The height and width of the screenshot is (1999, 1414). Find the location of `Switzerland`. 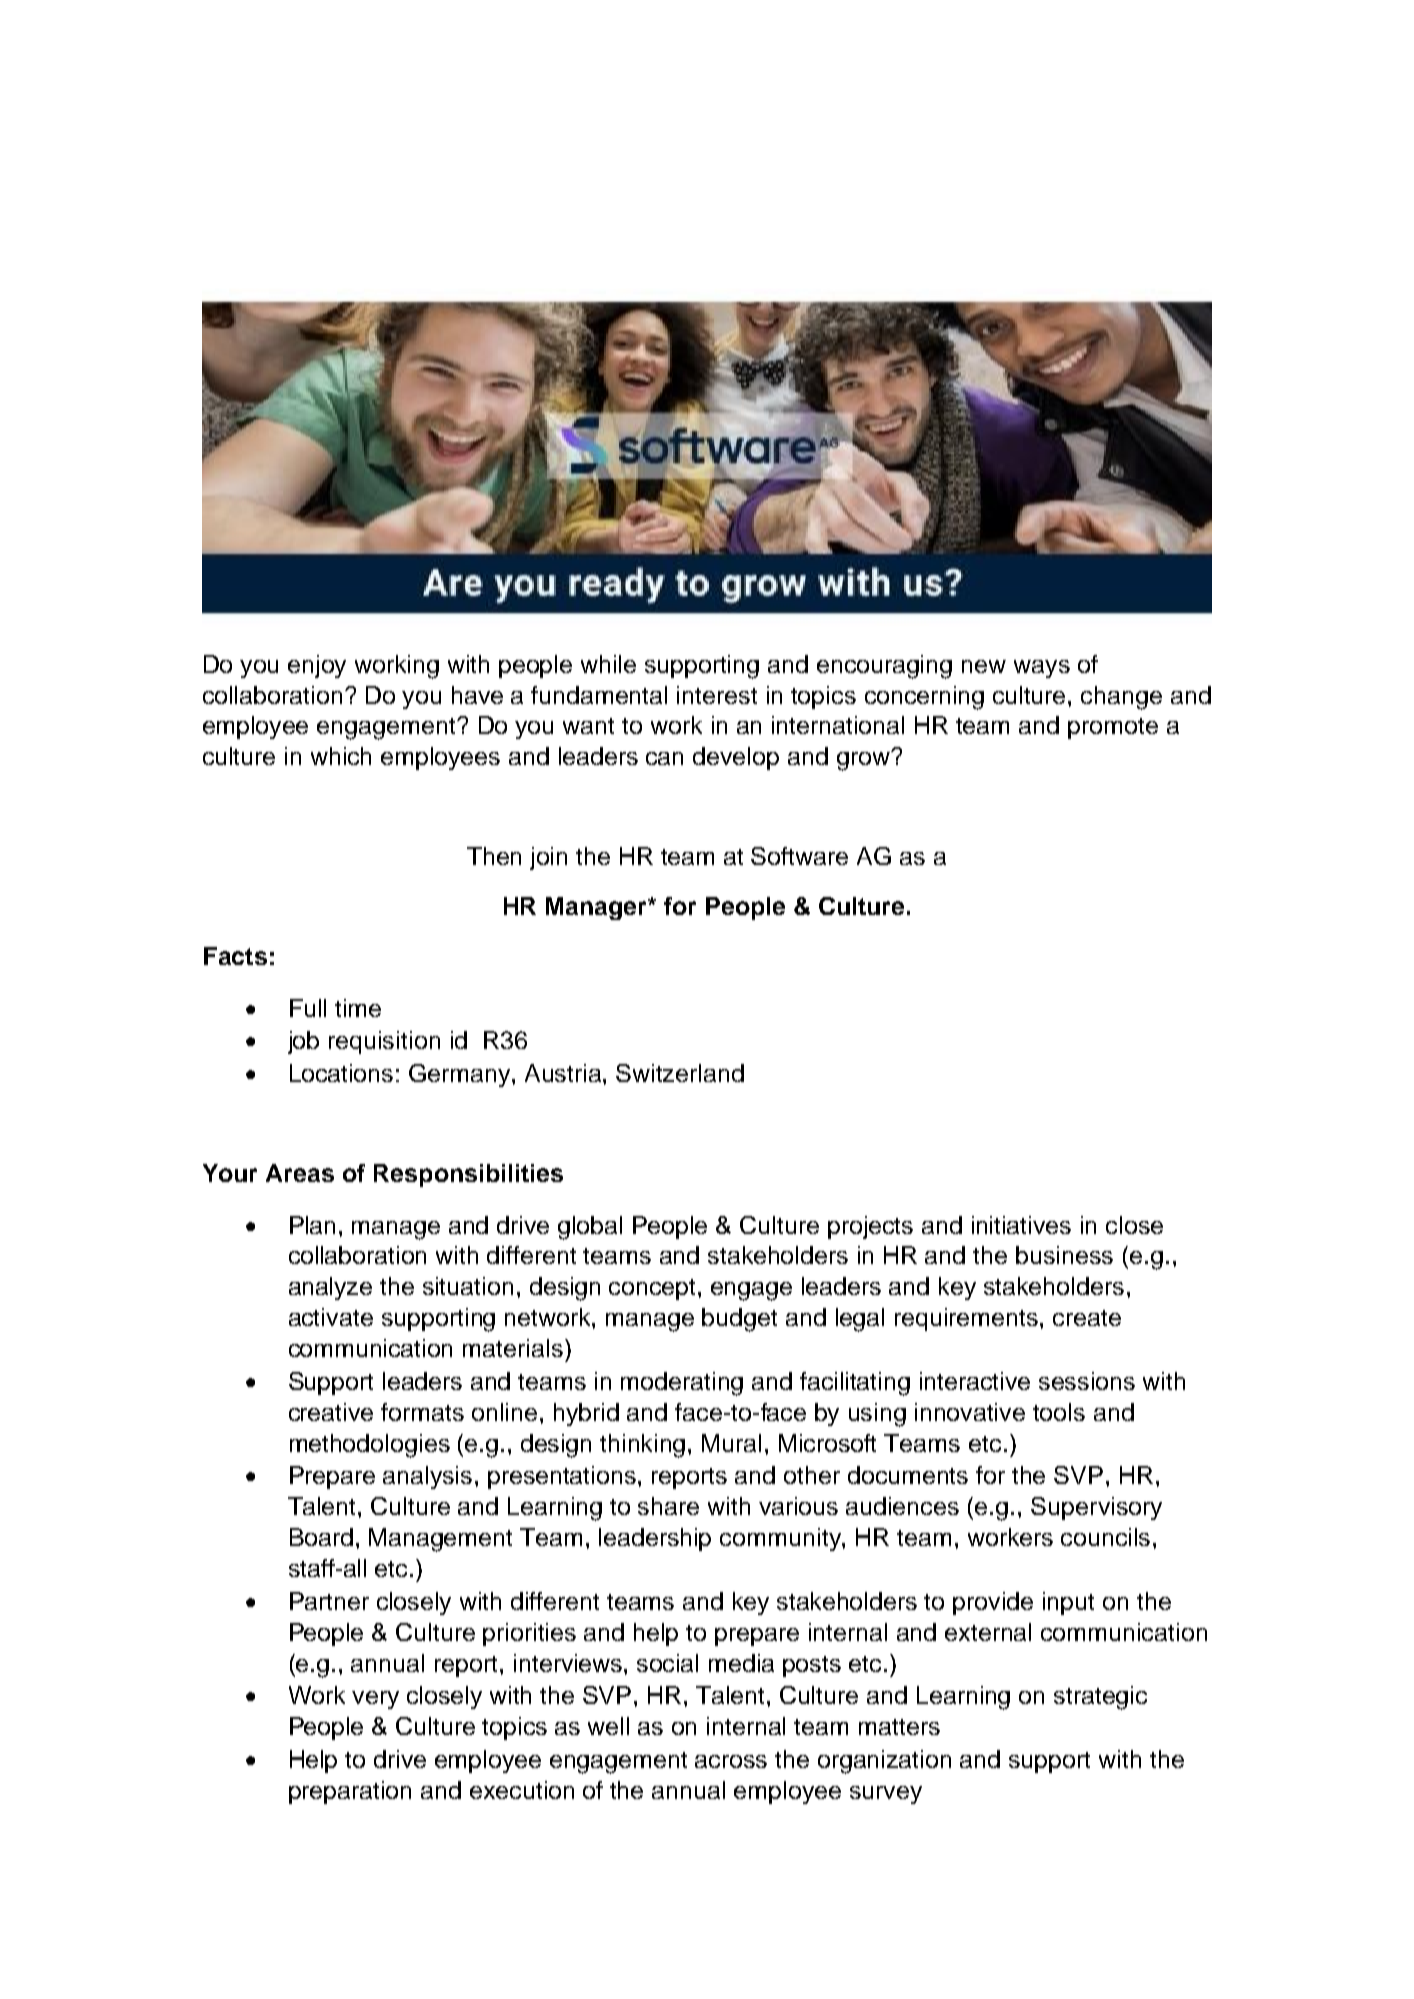

Switzerland is located at coordinates (680, 1073).
